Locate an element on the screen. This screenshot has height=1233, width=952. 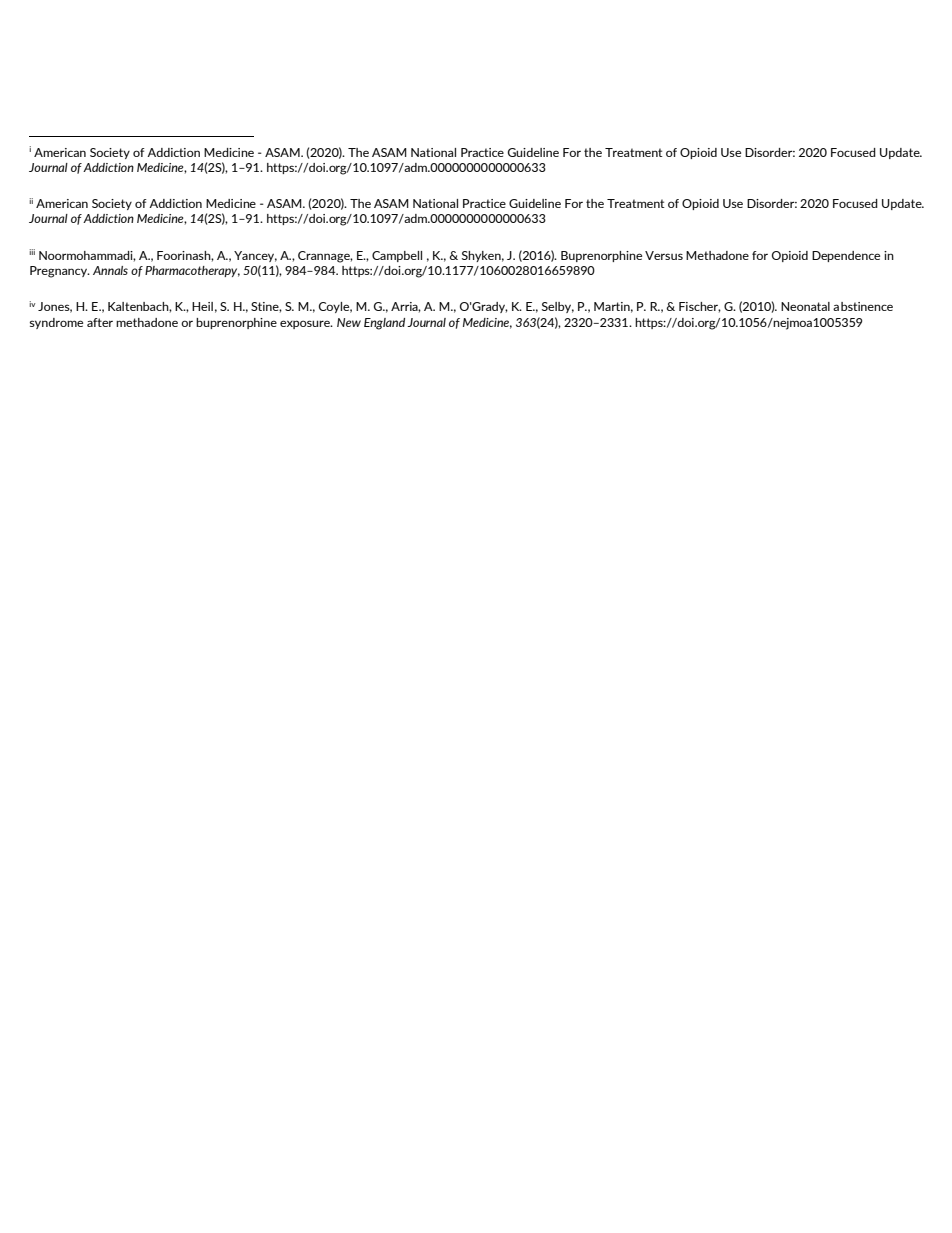
iii is located at coordinates (32, 252).
